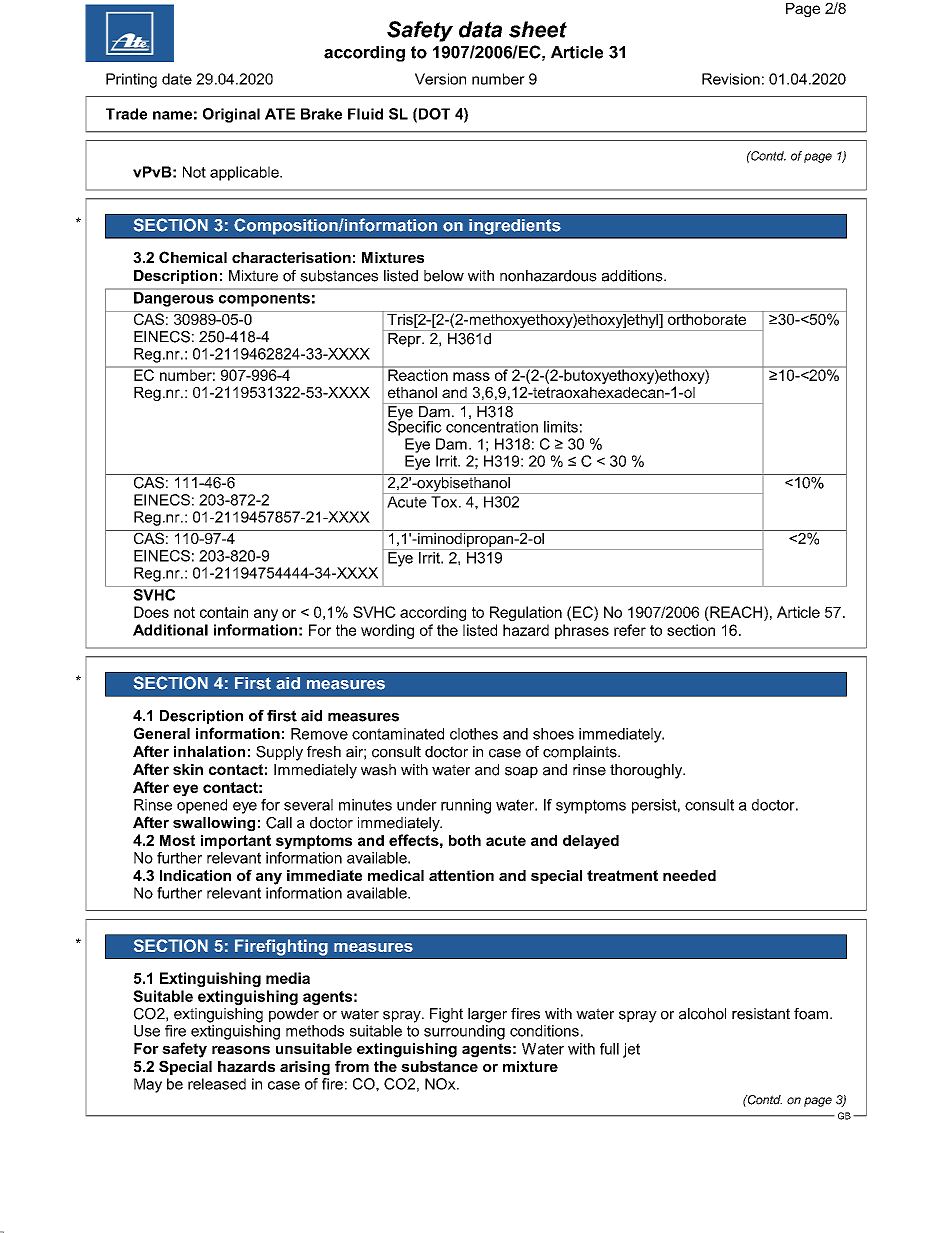 This screenshot has height=1233, width=952. What do you see at coordinates (526, 613) in the screenshot?
I see `Regulation` at bounding box center [526, 613].
